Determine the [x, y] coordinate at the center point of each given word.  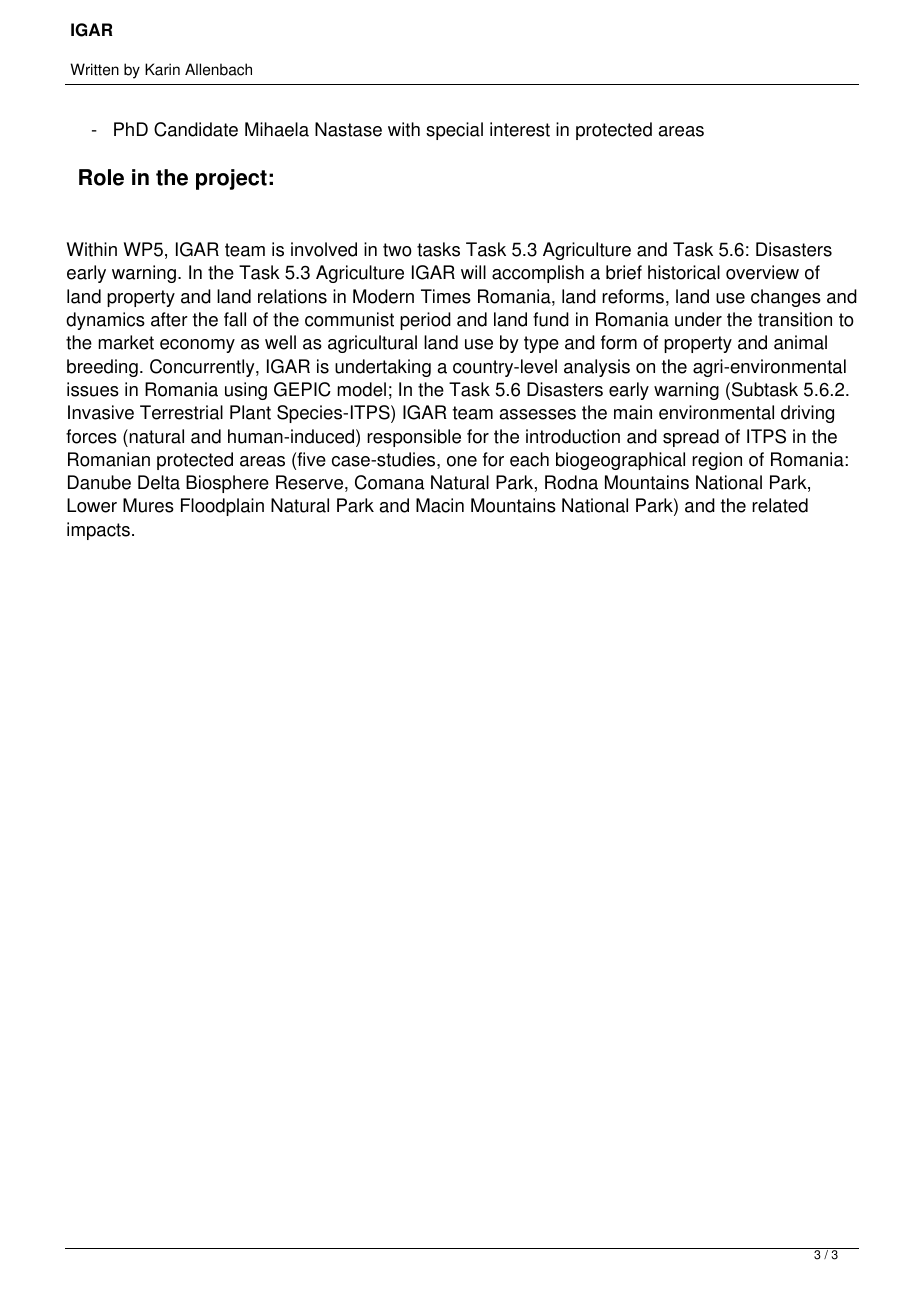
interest [520, 129]
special [454, 131]
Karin [162, 69]
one [462, 461]
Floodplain [222, 507]
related [780, 505]
